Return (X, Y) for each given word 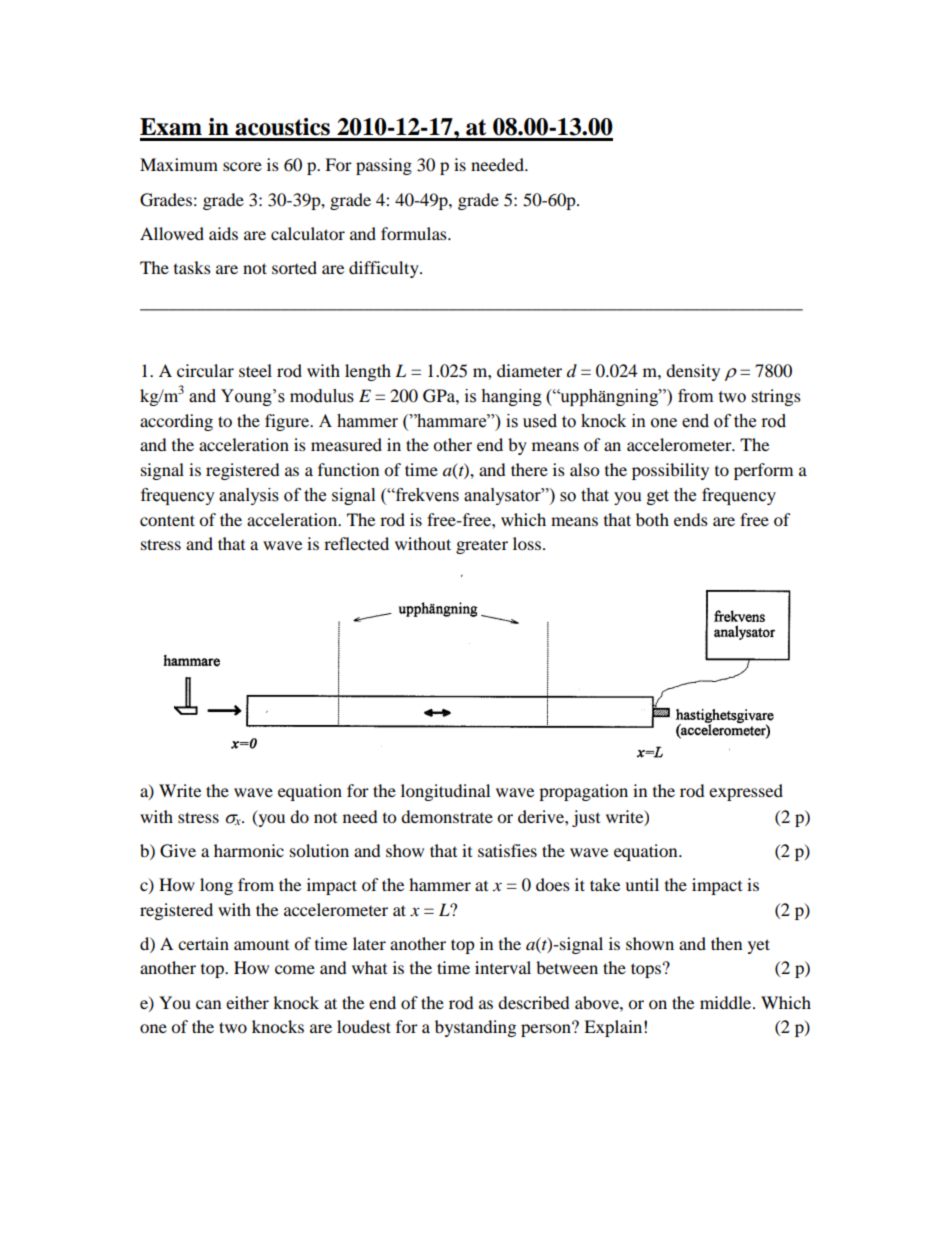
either (247, 1002)
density (693, 372)
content (167, 520)
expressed (746, 792)
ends (691, 519)
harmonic (249, 850)
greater (482, 546)
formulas (415, 233)
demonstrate (447, 816)
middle (727, 1002)
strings (776, 397)
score (242, 166)
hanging (511, 397)
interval (503, 967)
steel (255, 370)
